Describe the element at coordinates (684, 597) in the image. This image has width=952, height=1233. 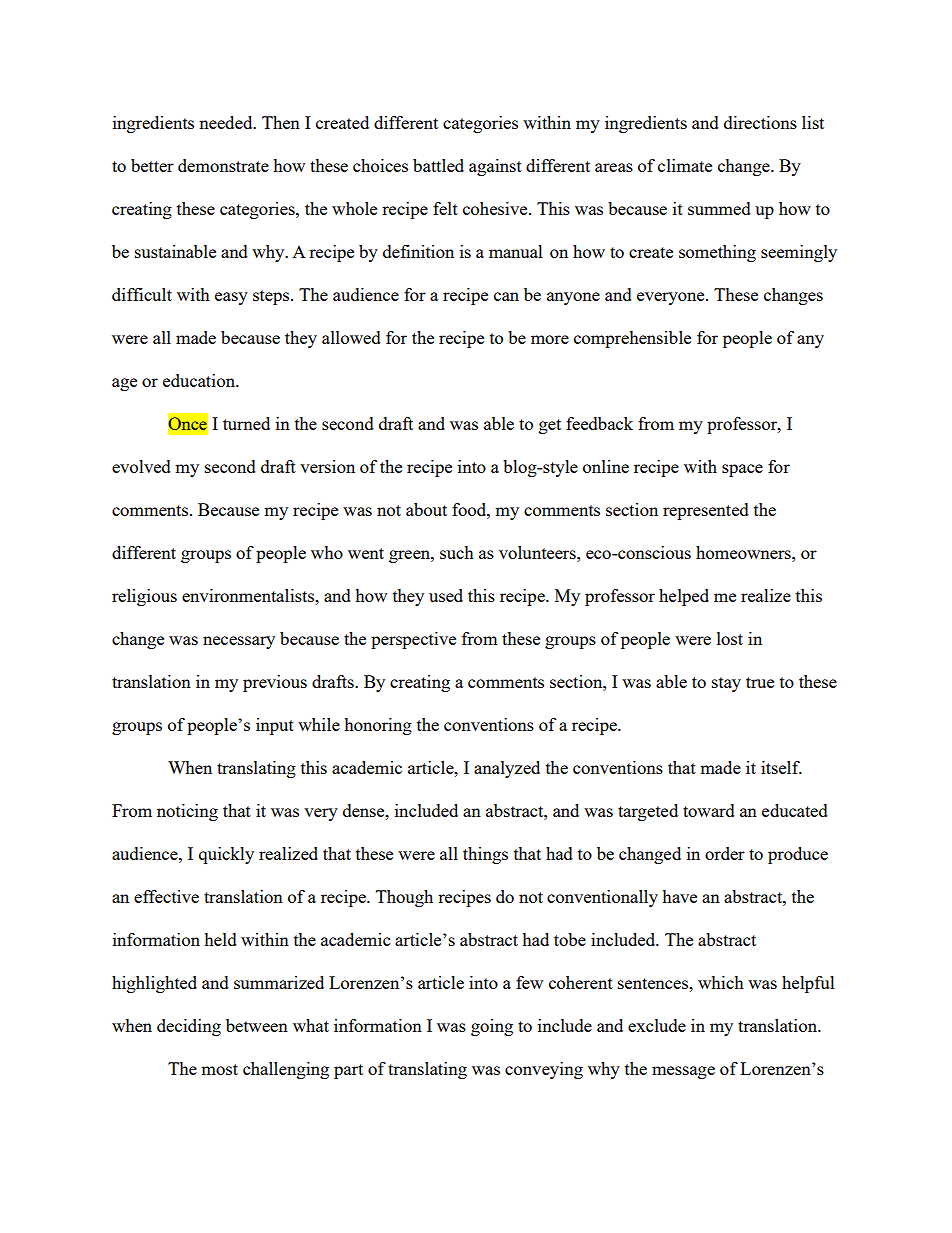
I see `helped` at that location.
